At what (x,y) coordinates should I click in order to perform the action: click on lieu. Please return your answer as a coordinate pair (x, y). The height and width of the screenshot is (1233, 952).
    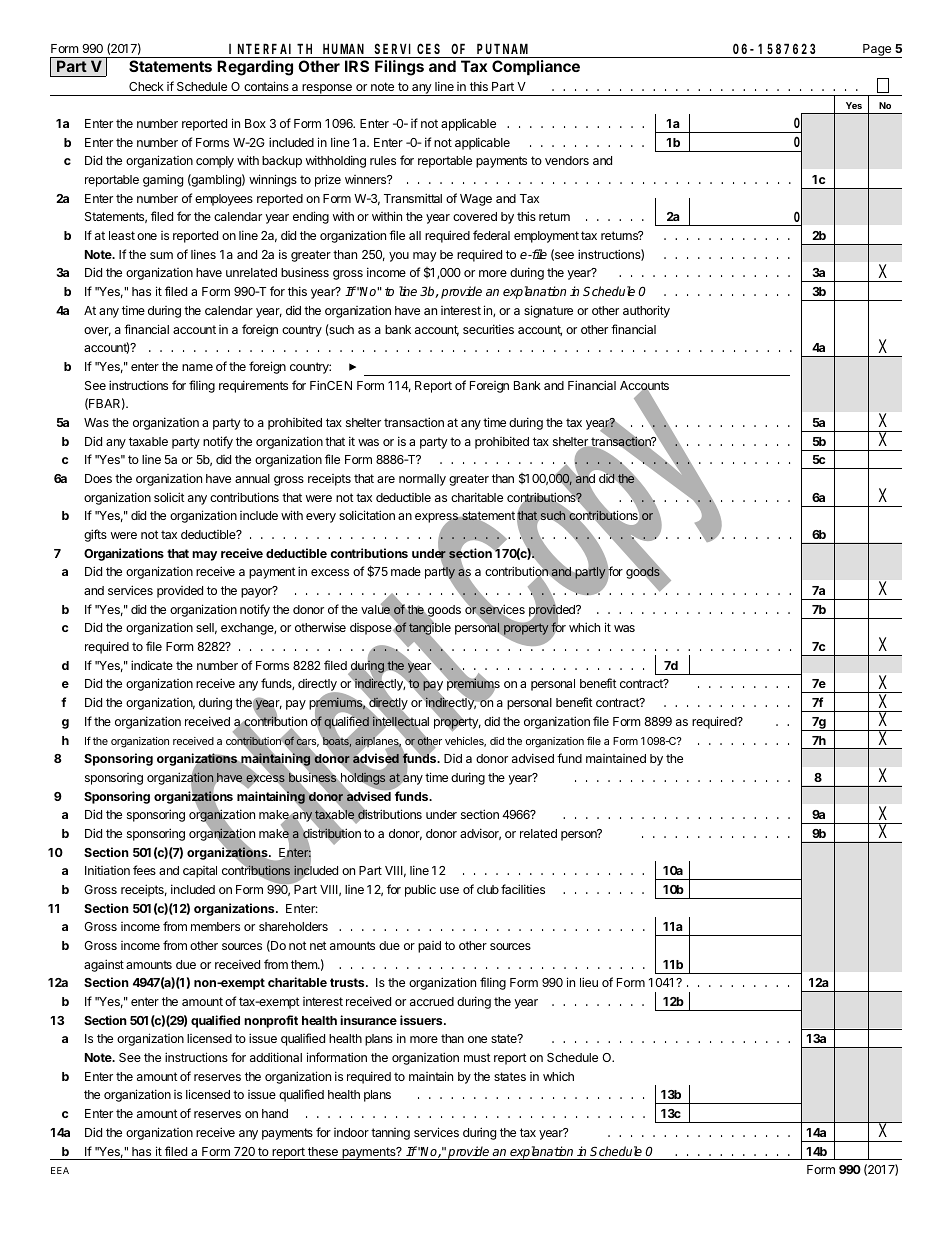
    Looking at the image, I should click on (589, 982).
